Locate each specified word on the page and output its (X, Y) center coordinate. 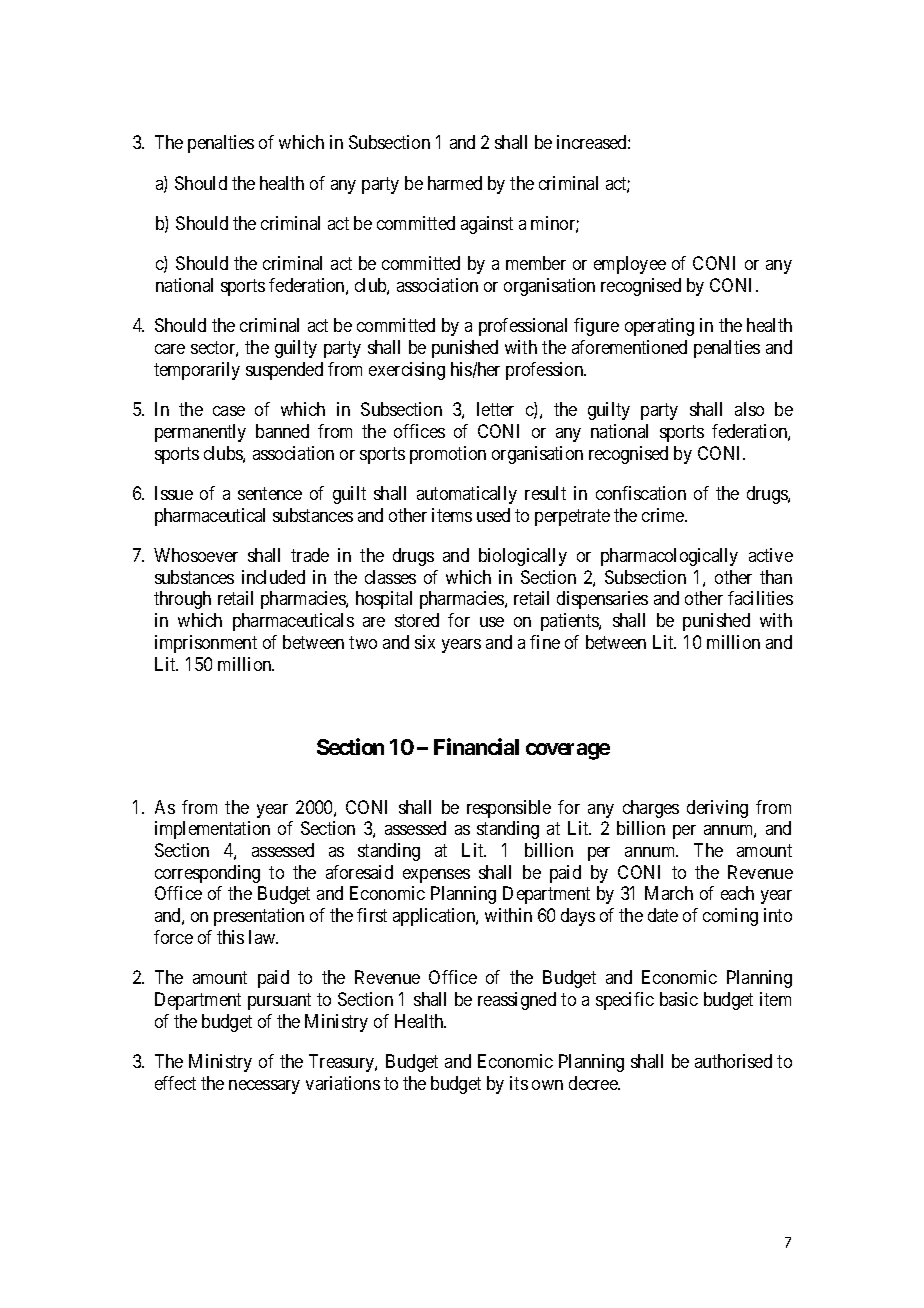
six (425, 642)
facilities (760, 598)
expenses (436, 876)
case (229, 411)
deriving (717, 809)
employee (630, 265)
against (487, 225)
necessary (264, 1087)
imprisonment (206, 644)
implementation (212, 830)
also (749, 409)
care (170, 349)
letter (495, 409)
